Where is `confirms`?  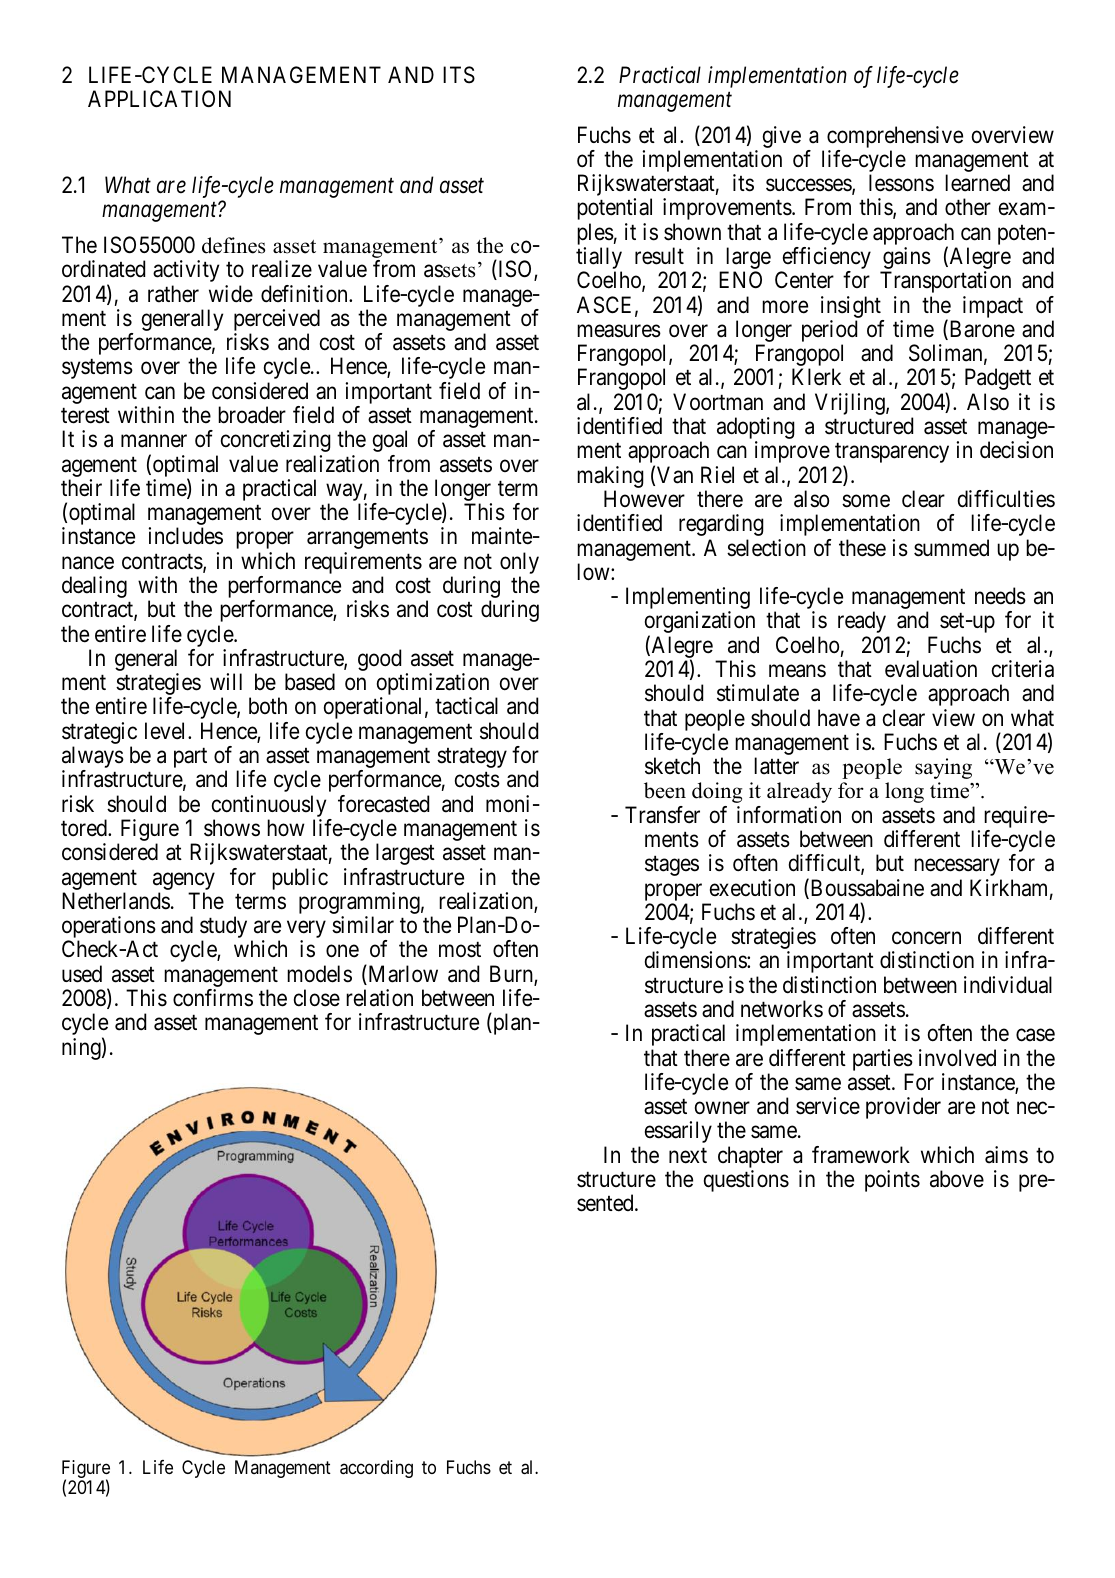 confirms is located at coordinates (213, 998).
